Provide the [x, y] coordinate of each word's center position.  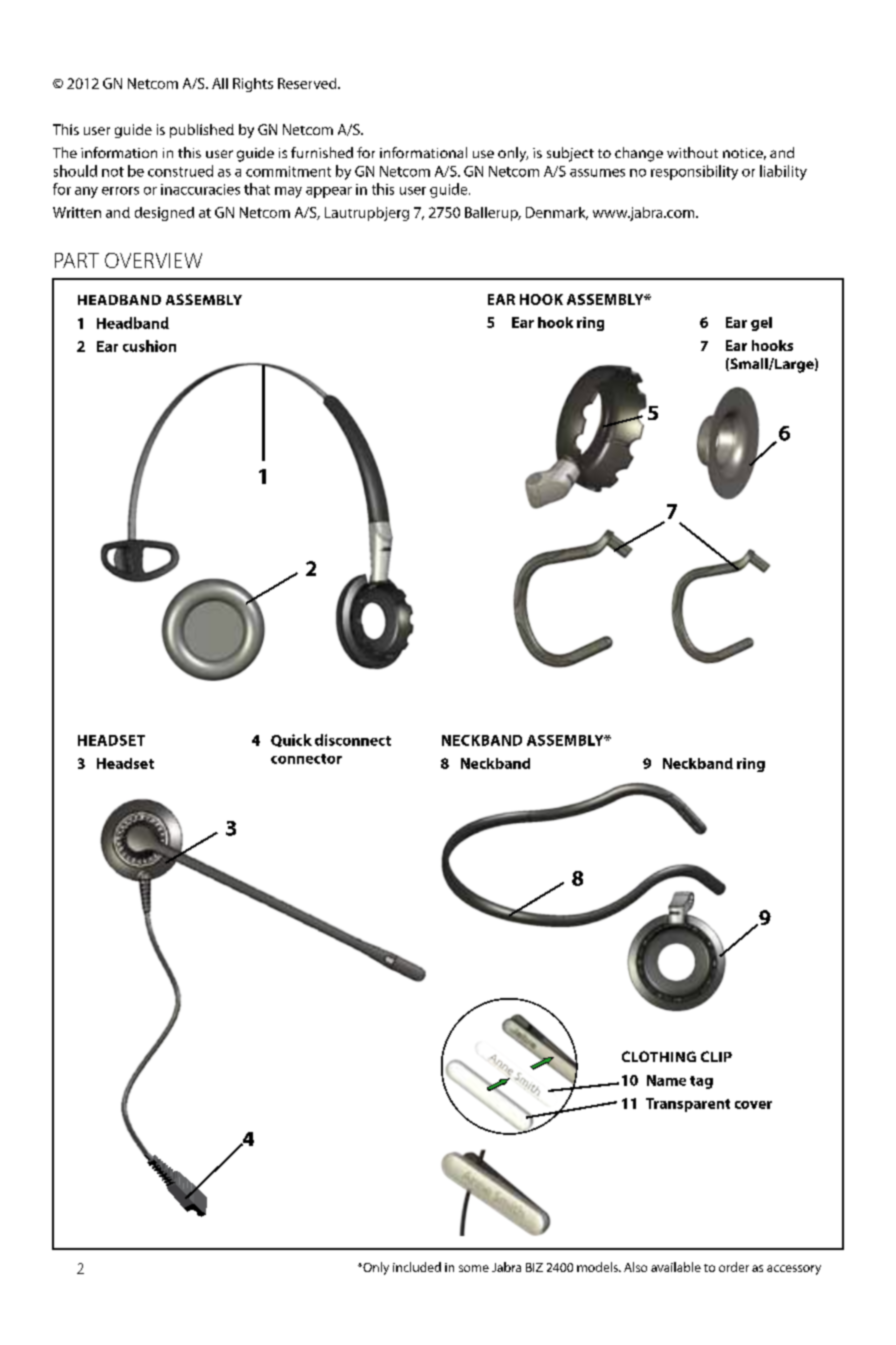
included [417, 1267]
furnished [322, 152]
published [202, 131]
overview [153, 260]
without [692, 152]
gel [761, 324]
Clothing [659, 1056]
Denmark [557, 213]
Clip [716, 1056]
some [474, 1268]
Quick [291, 740]
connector [306, 759]
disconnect [353, 740]
